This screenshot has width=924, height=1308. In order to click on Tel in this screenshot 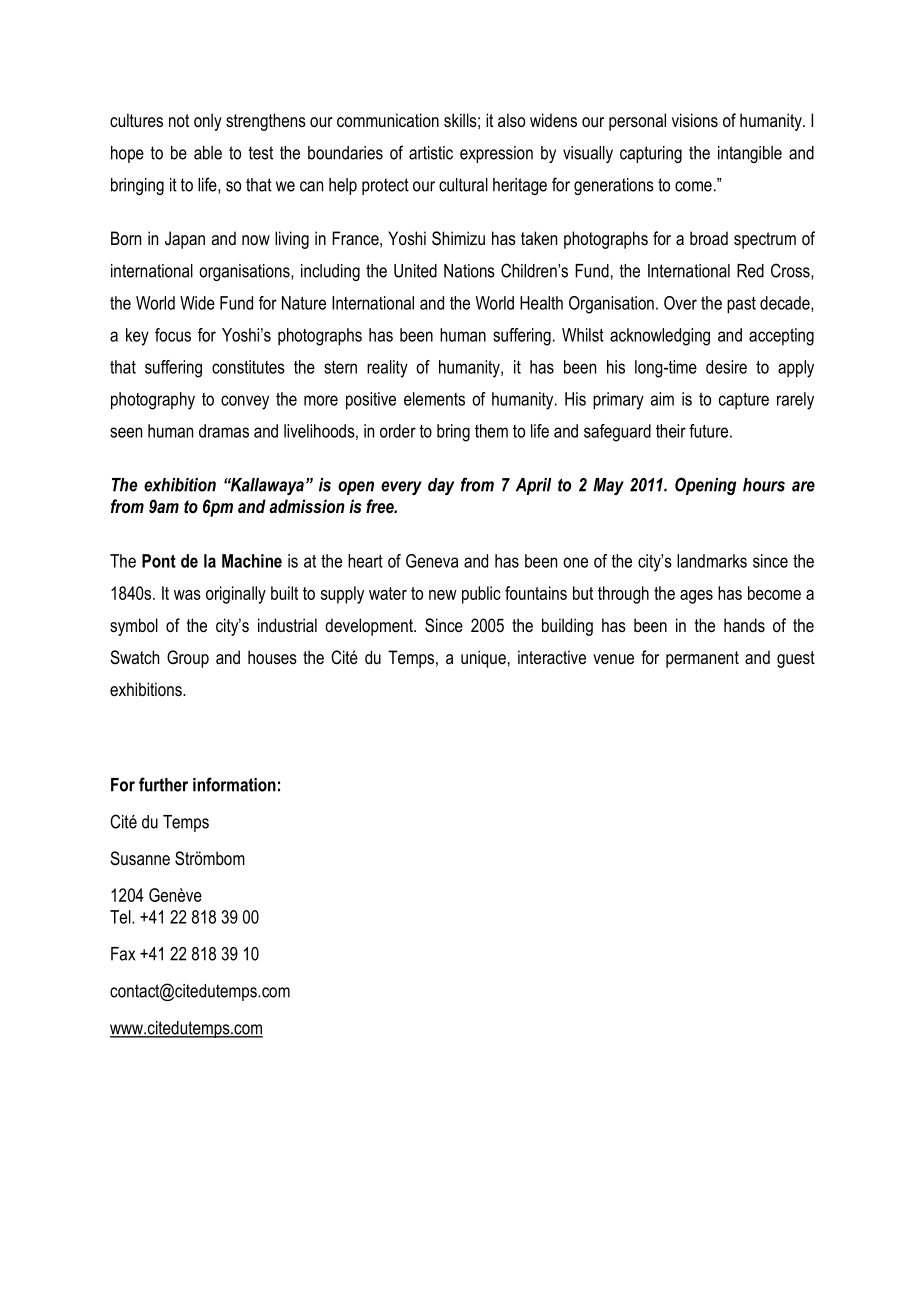, I will do `click(121, 917)`.
